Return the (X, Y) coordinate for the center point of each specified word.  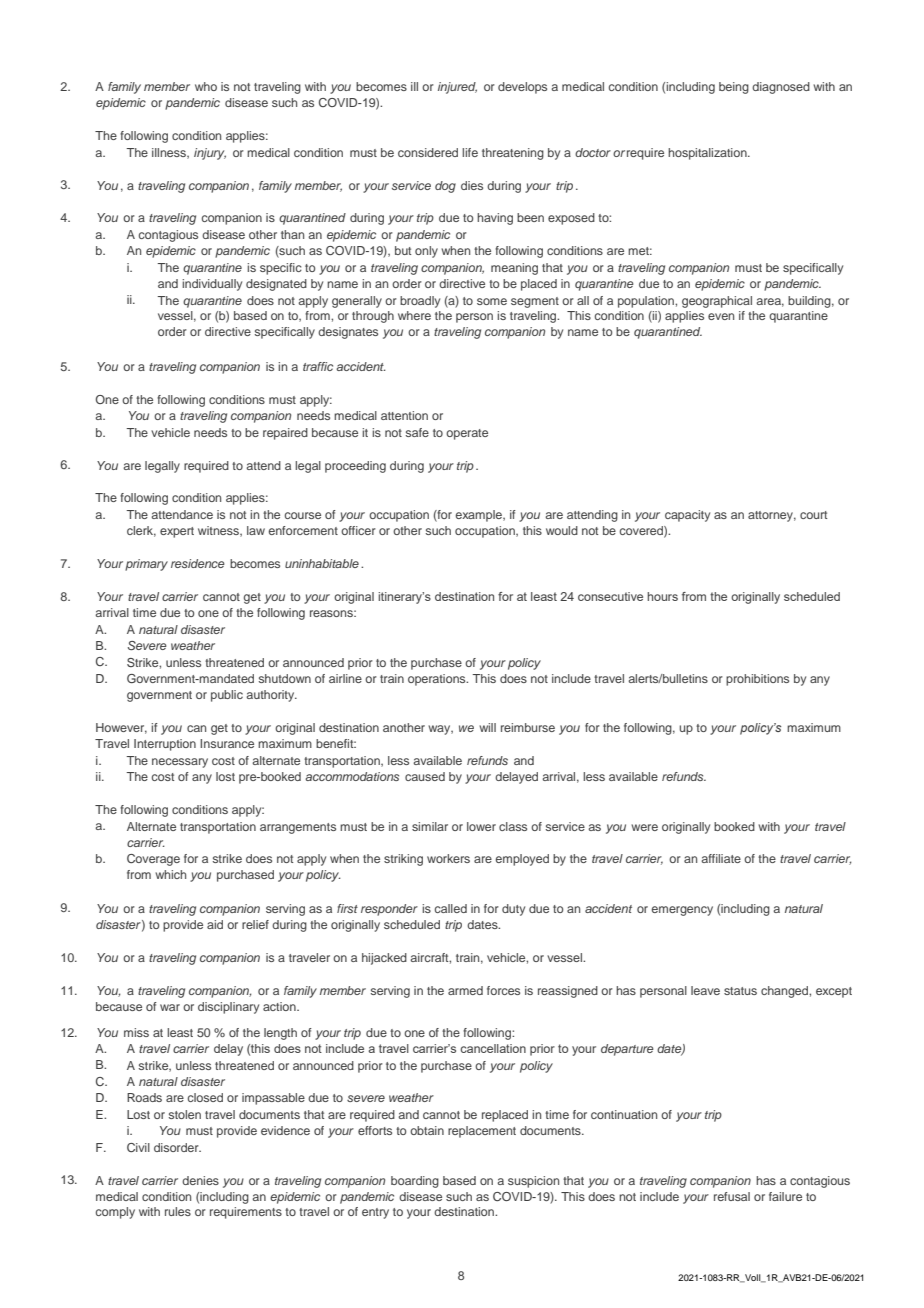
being (734, 88)
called (451, 908)
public (227, 696)
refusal (732, 1196)
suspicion (533, 1182)
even (721, 316)
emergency (682, 911)
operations (438, 680)
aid (215, 924)
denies (200, 1180)
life (470, 152)
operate (467, 434)
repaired (285, 434)
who (206, 86)
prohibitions (757, 680)
